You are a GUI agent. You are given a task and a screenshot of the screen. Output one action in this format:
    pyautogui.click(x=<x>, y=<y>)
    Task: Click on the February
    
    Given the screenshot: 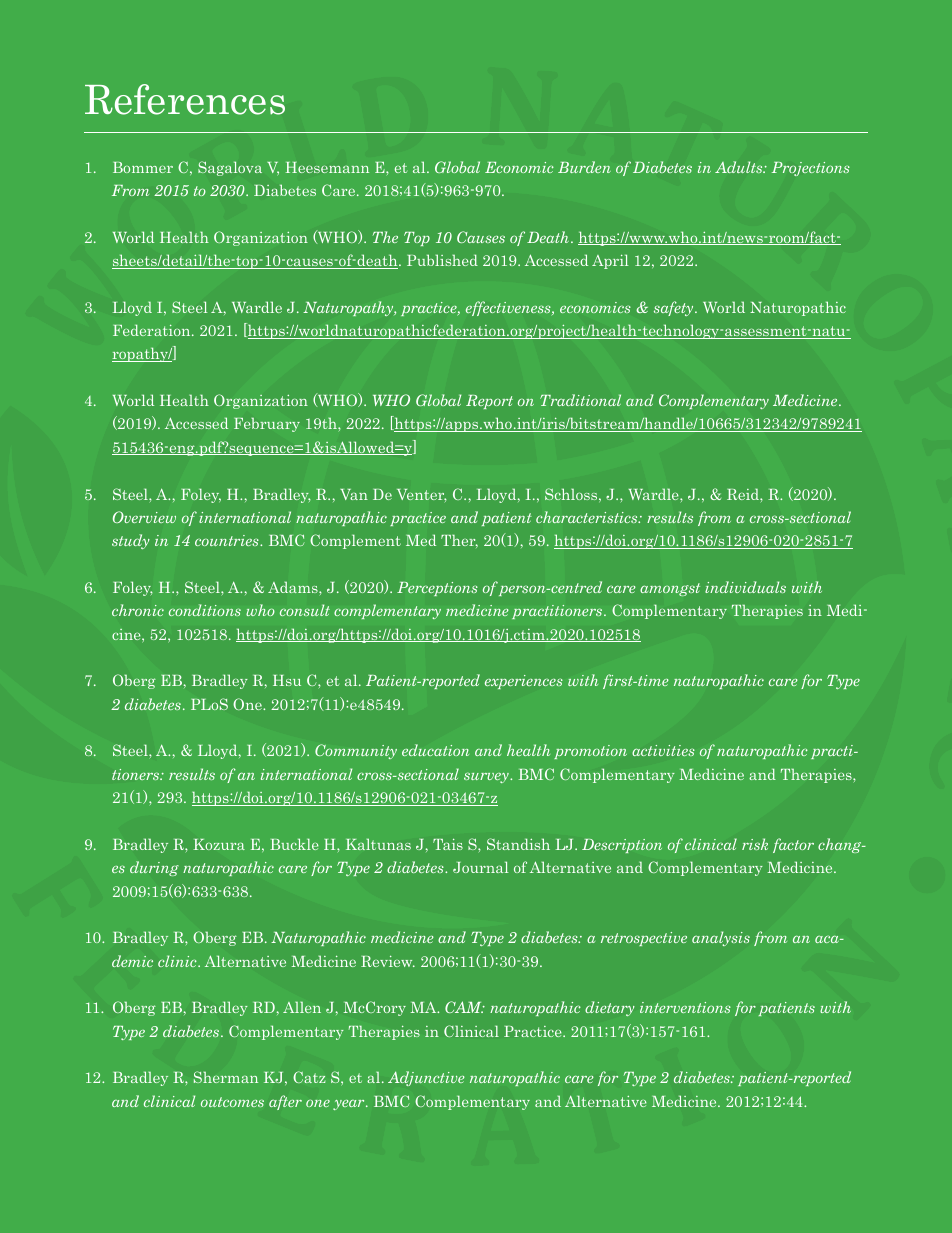 What is the action you would take?
    pyautogui.click(x=267, y=424)
